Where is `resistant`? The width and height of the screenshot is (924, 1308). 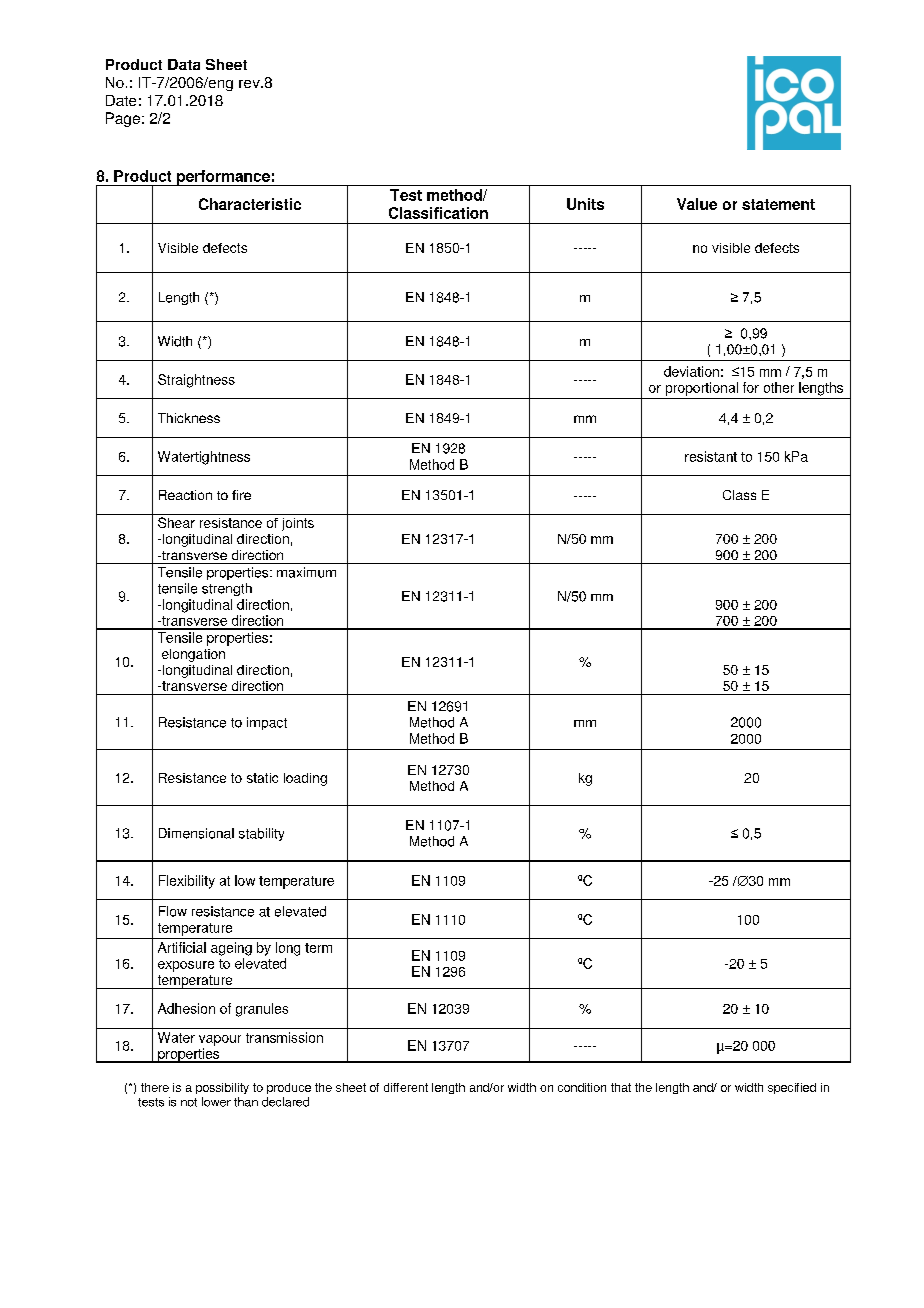 resistant is located at coordinates (711, 456).
